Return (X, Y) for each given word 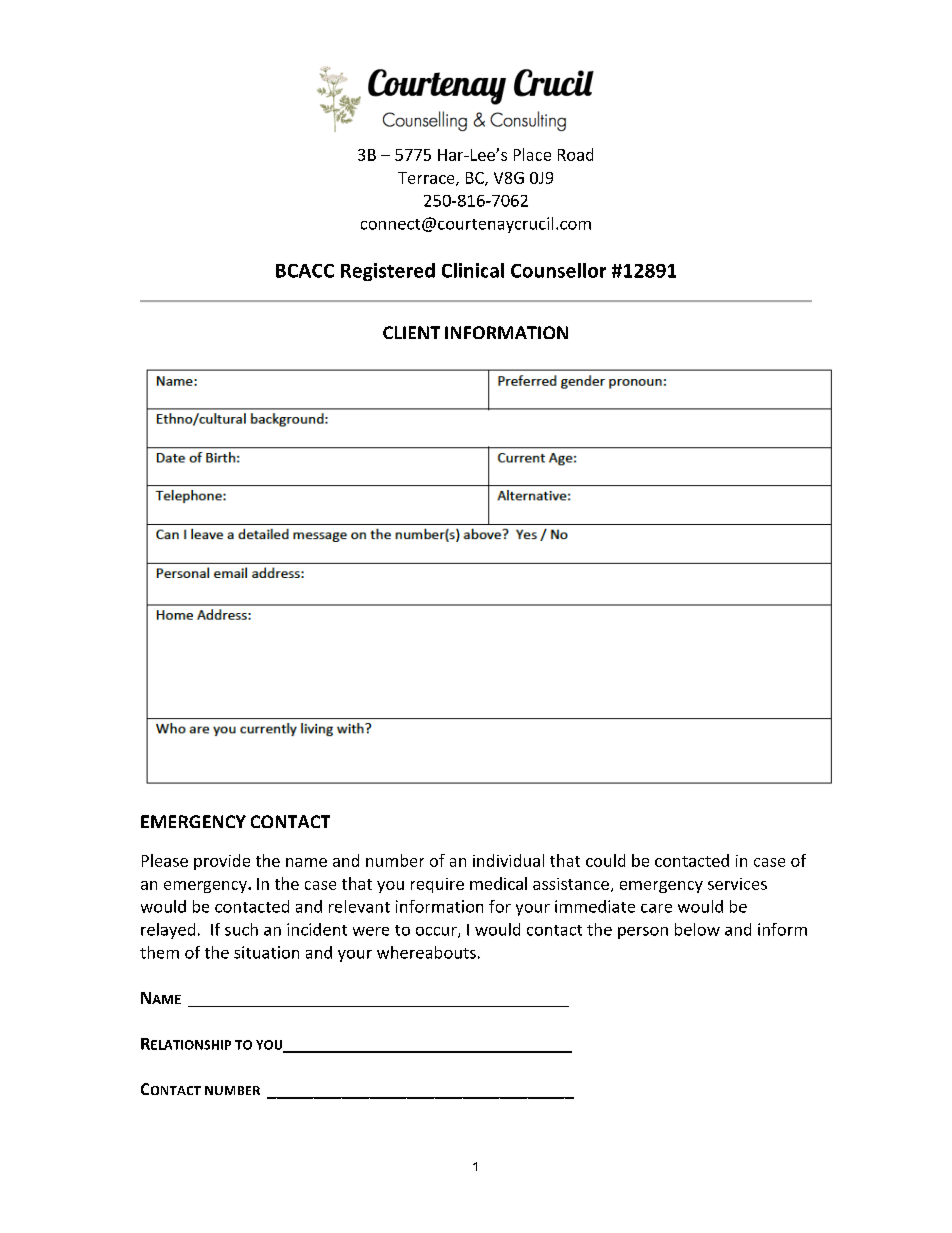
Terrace (427, 179)
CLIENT (411, 332)
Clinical (473, 270)
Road (575, 154)
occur (437, 932)
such (241, 929)
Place (532, 154)
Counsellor (558, 270)
